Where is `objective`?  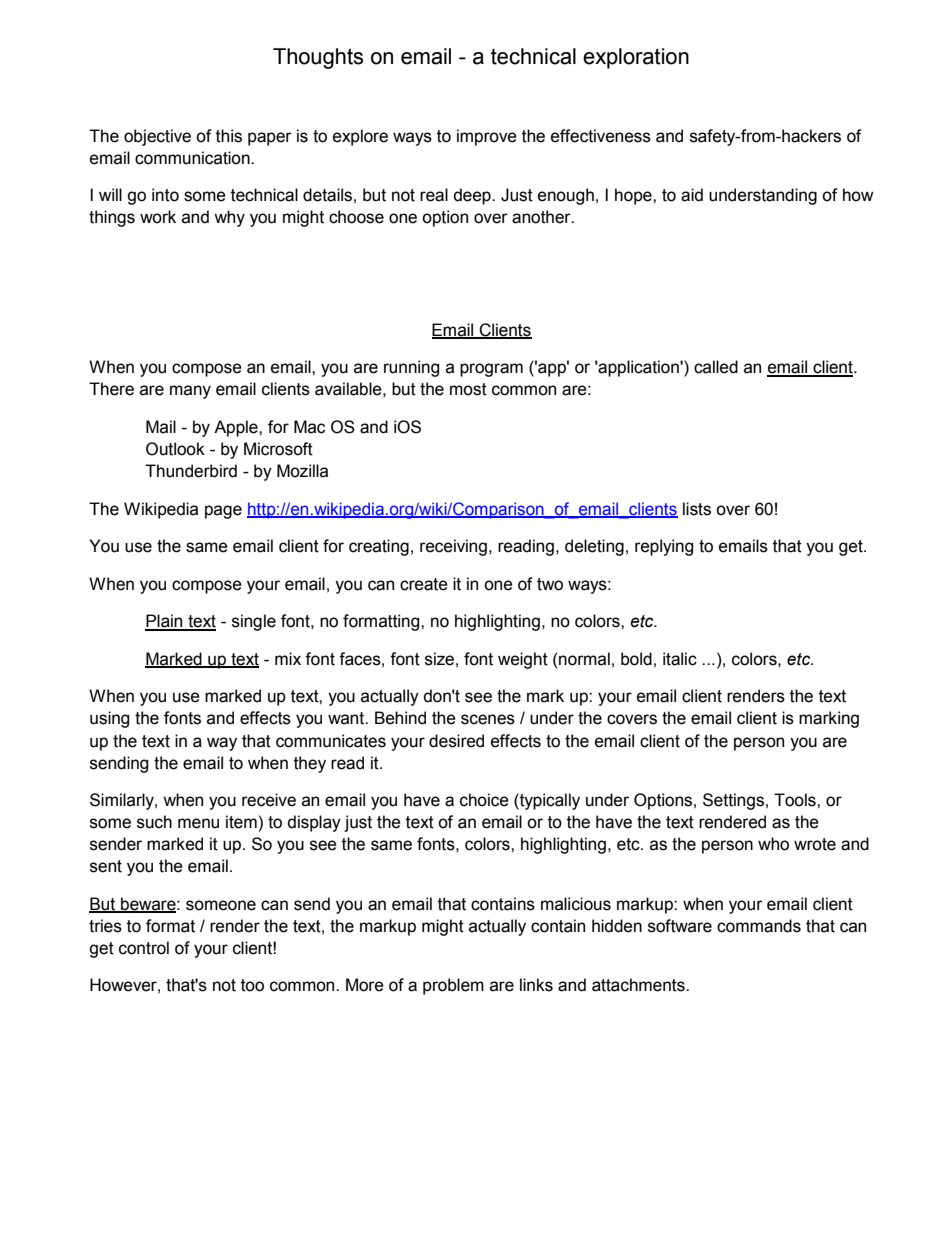
objective is located at coordinates (157, 137).
